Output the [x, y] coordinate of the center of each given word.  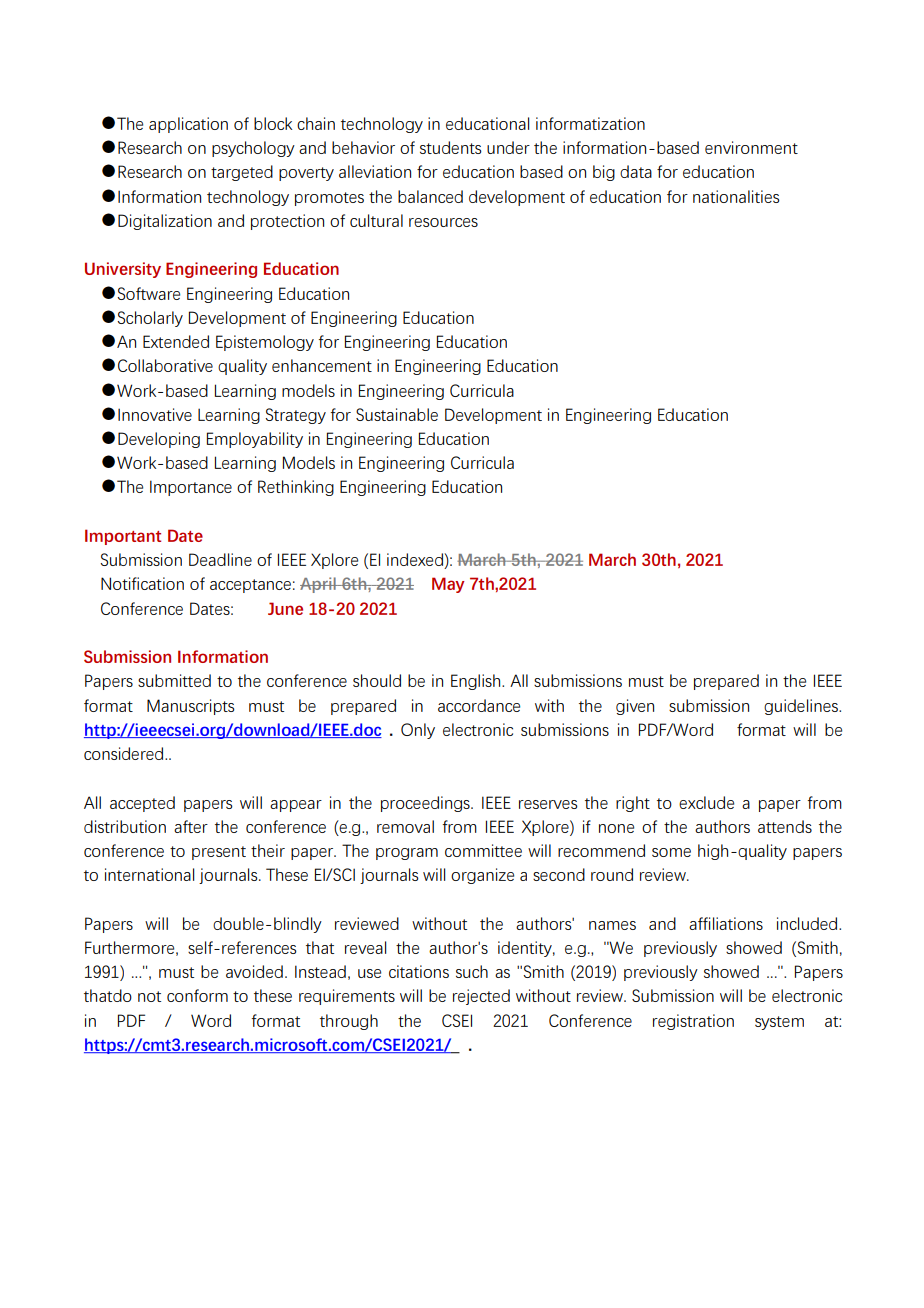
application [188, 125]
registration [693, 1022]
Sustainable [397, 414]
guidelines [802, 707]
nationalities [736, 196]
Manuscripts [191, 707]
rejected [481, 997]
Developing [159, 440]
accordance [479, 705]
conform [197, 995]
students [451, 147]
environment [751, 147]
